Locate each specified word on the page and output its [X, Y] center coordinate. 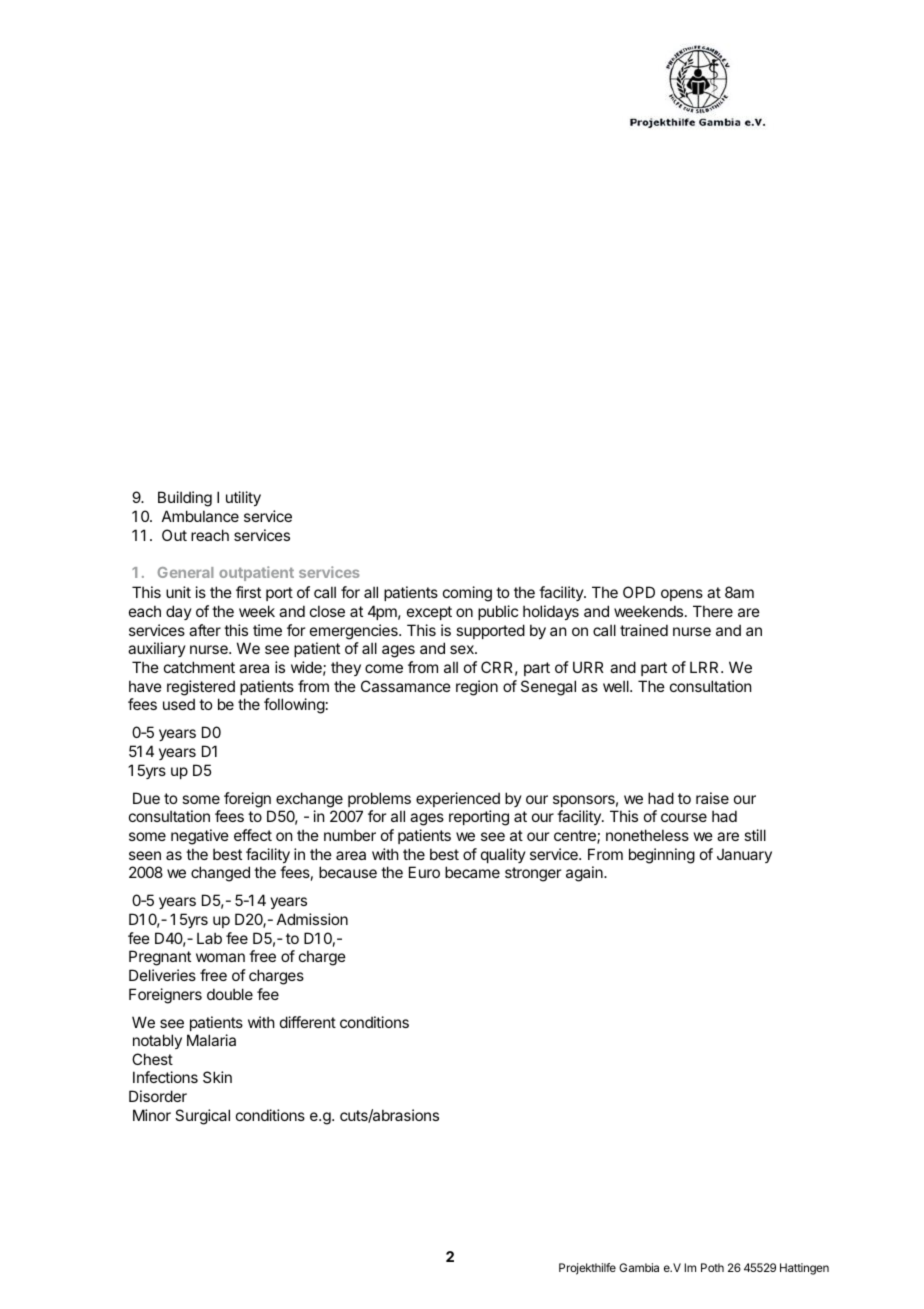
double [230, 994]
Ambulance [200, 516]
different [308, 1022]
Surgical [202, 1117]
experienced [458, 799]
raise [712, 798]
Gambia [639, 1267]
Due [146, 798]
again [585, 874]
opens [682, 595]
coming [467, 594]
